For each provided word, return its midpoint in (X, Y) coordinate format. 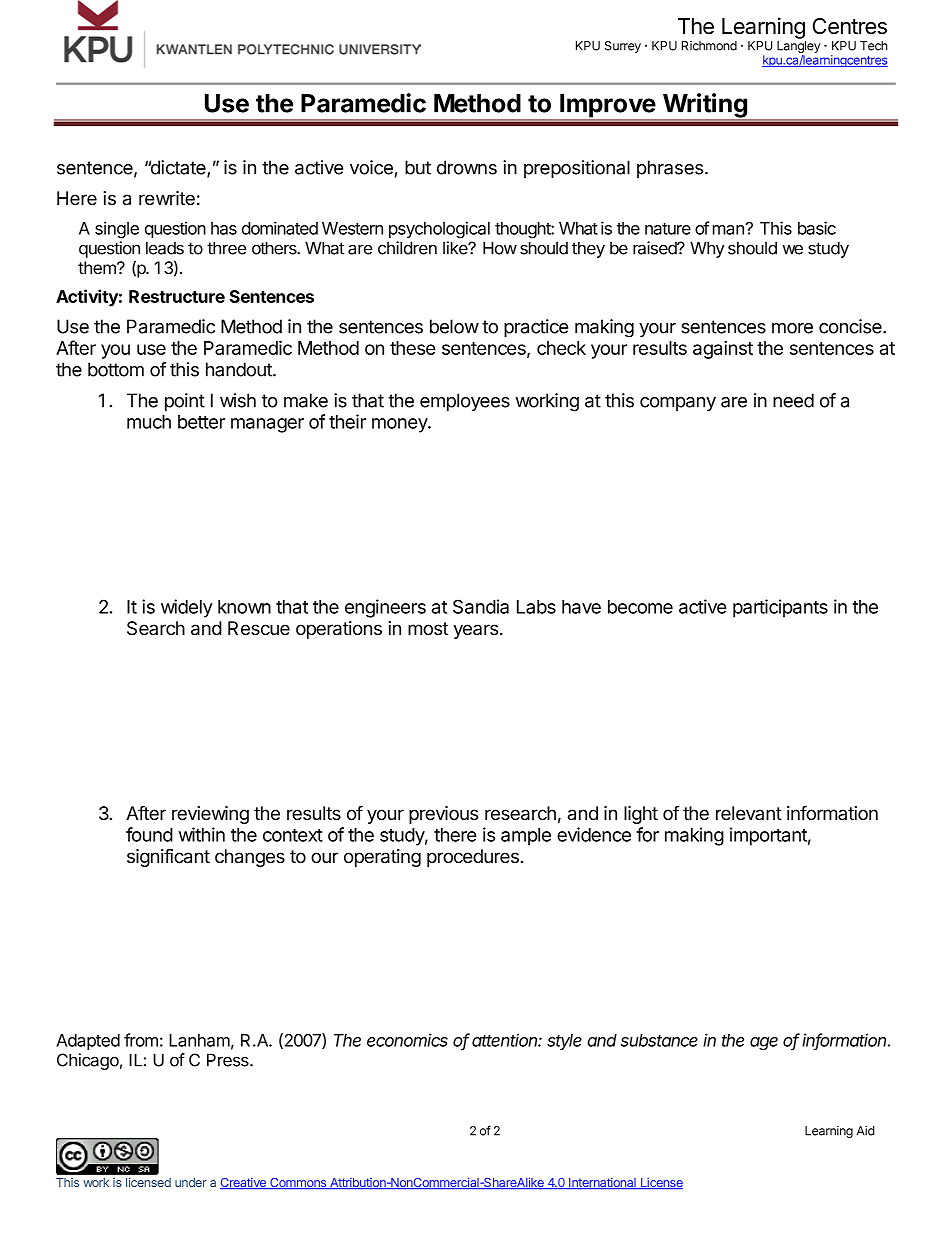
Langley (799, 48)
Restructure (177, 296)
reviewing (210, 815)
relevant (749, 813)
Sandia (481, 606)
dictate (178, 168)
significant (168, 857)
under (191, 1182)
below (454, 326)
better (201, 422)
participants (780, 608)
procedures (473, 858)
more (792, 328)
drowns (467, 167)
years (475, 631)
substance (659, 1040)
